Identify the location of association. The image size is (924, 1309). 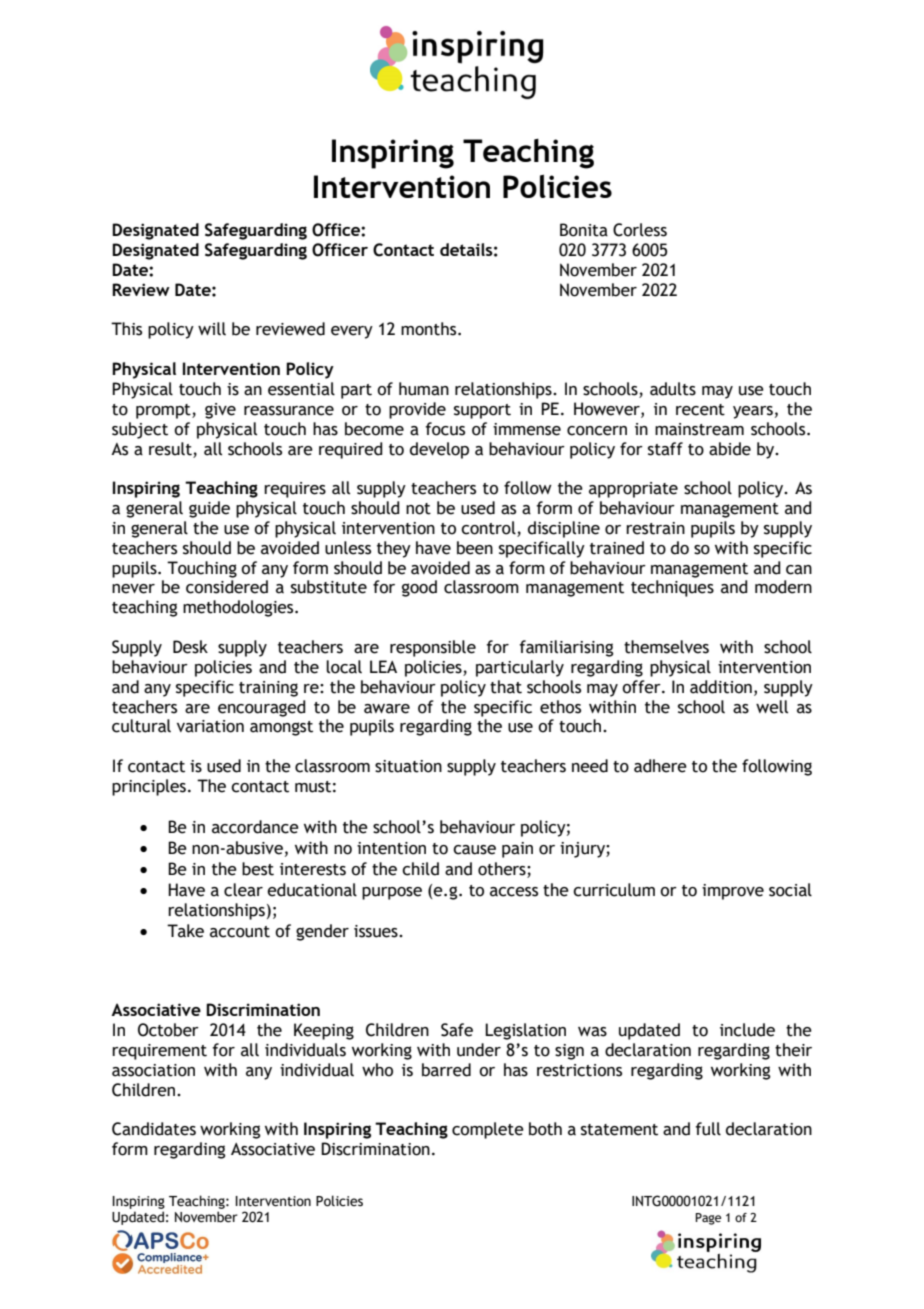
(153, 1070).
